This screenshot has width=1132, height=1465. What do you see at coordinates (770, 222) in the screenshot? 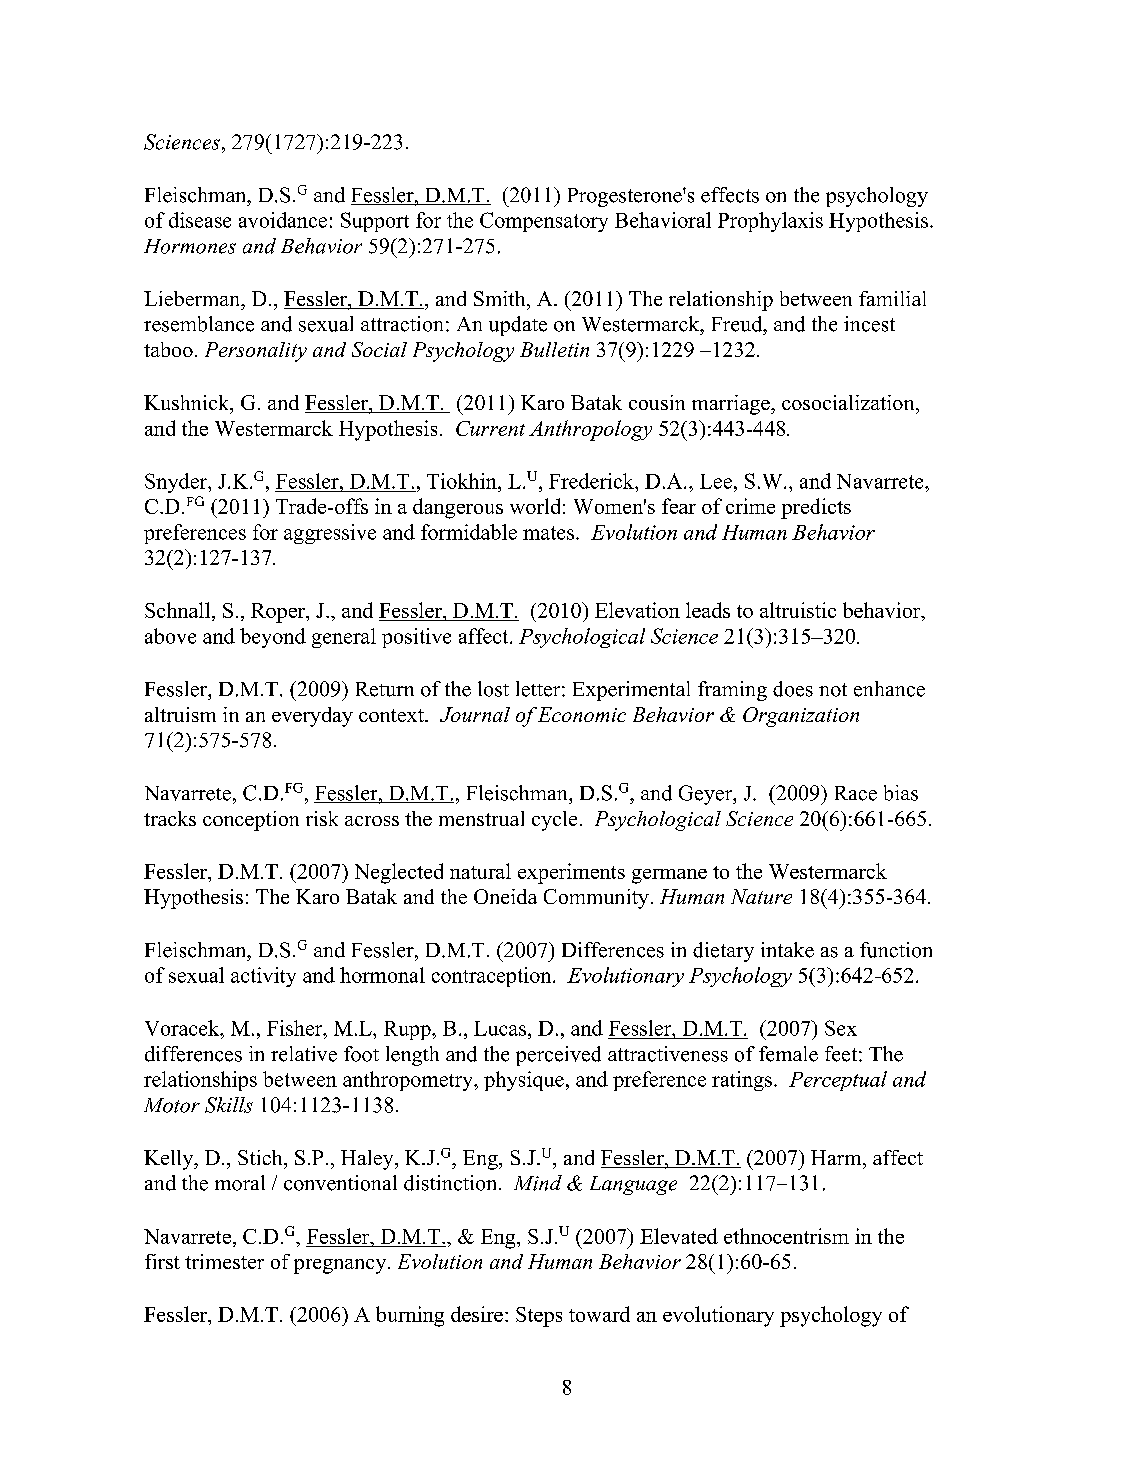
I see `Prophylaxis` at bounding box center [770, 222].
